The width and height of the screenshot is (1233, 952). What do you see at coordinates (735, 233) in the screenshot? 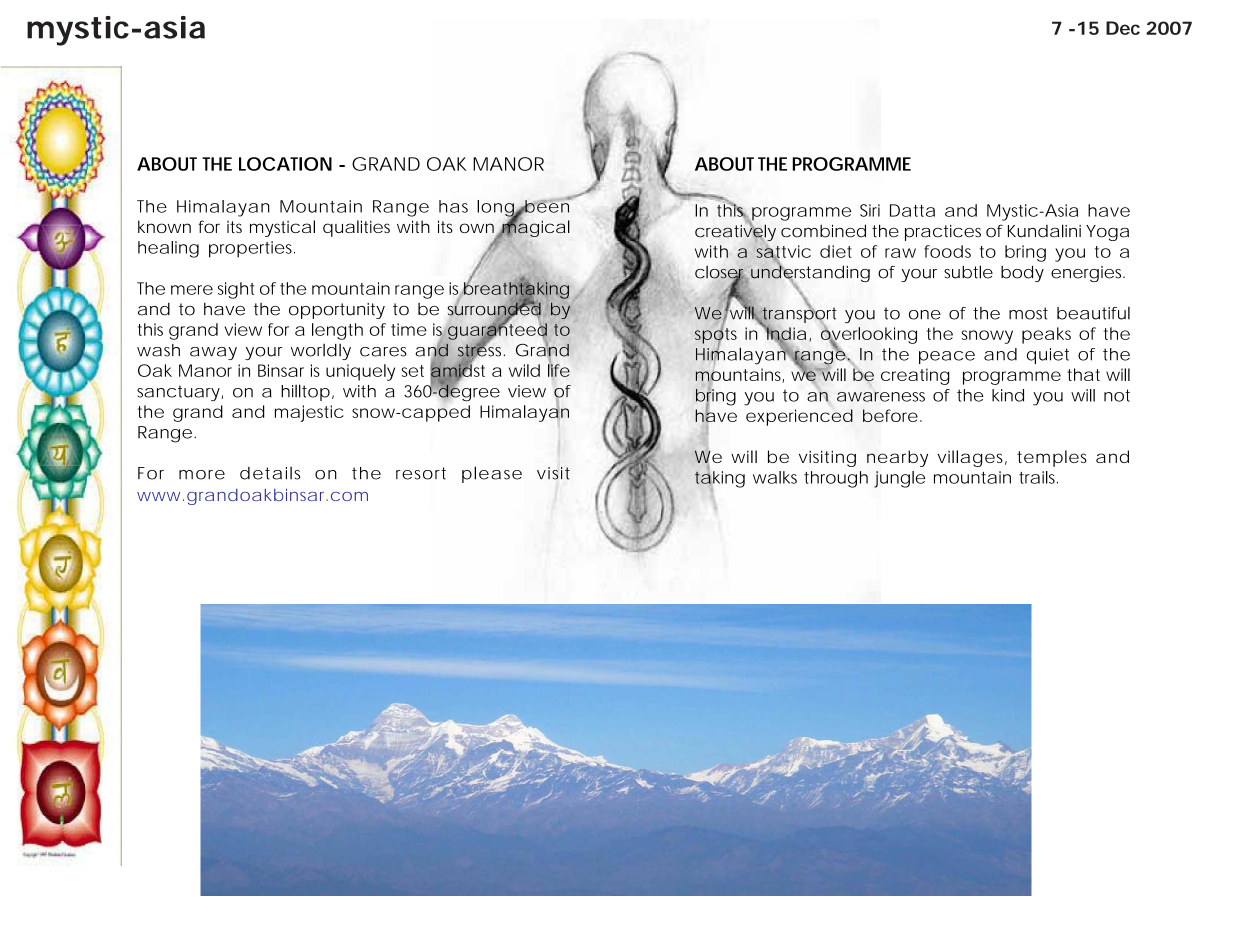
I see `creatively` at bounding box center [735, 233].
